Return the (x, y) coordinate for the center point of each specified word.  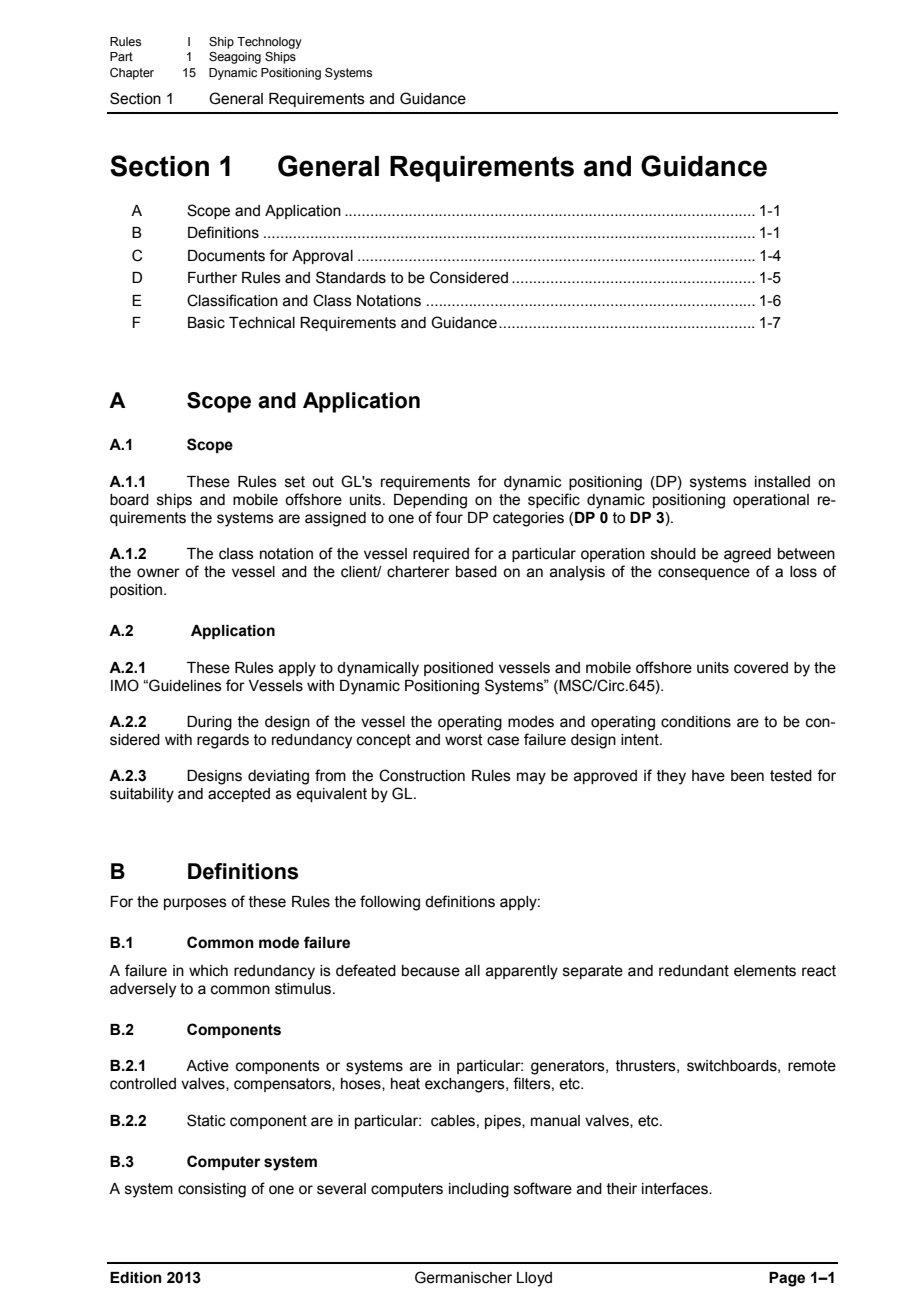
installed (782, 482)
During (209, 723)
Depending (430, 501)
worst (464, 740)
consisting (212, 1190)
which (208, 971)
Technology (269, 43)
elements (765, 971)
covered (761, 668)
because (431, 971)
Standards (351, 277)
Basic (206, 323)
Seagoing (235, 58)
